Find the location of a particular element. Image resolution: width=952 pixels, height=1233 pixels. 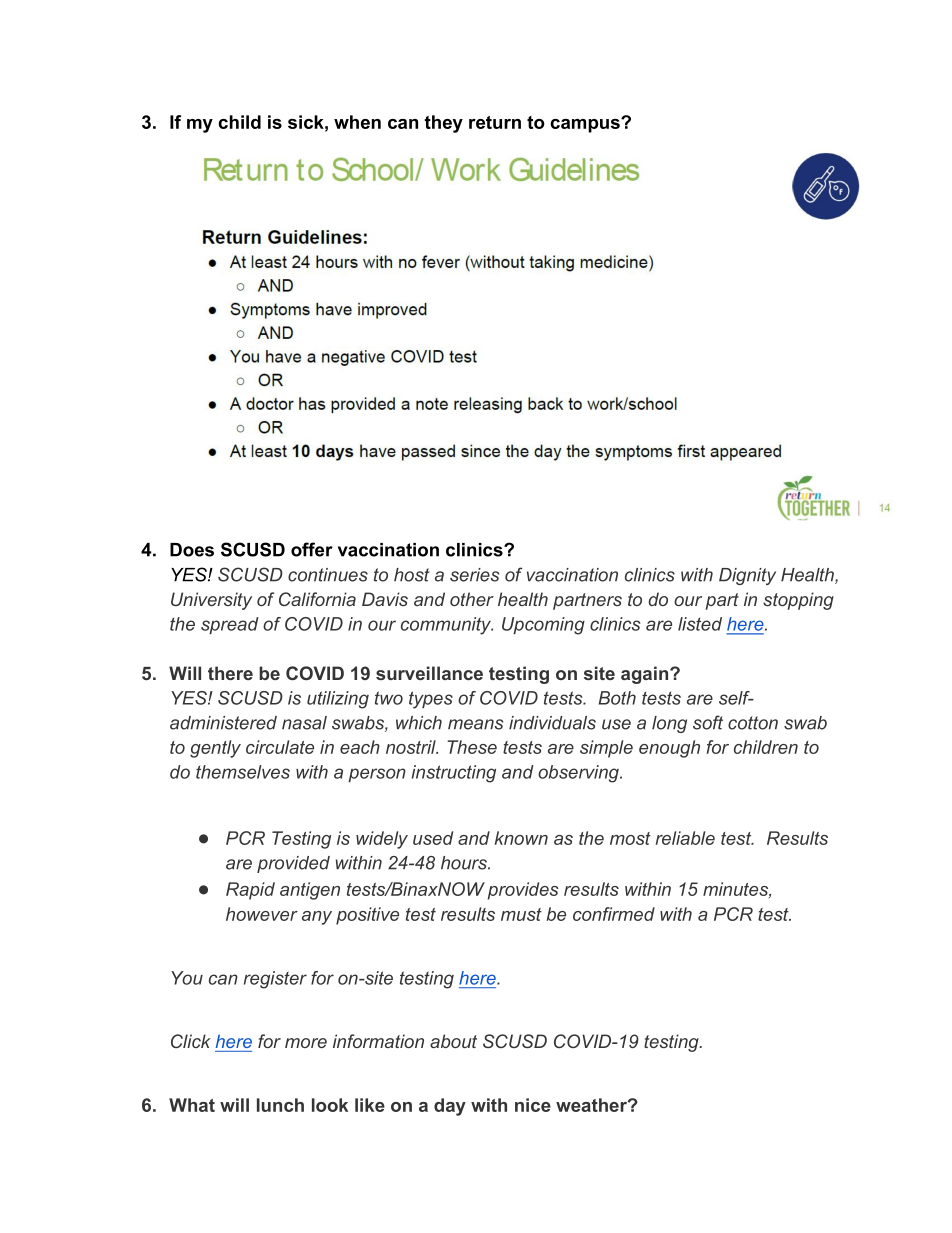

Dignity is located at coordinates (747, 576).
